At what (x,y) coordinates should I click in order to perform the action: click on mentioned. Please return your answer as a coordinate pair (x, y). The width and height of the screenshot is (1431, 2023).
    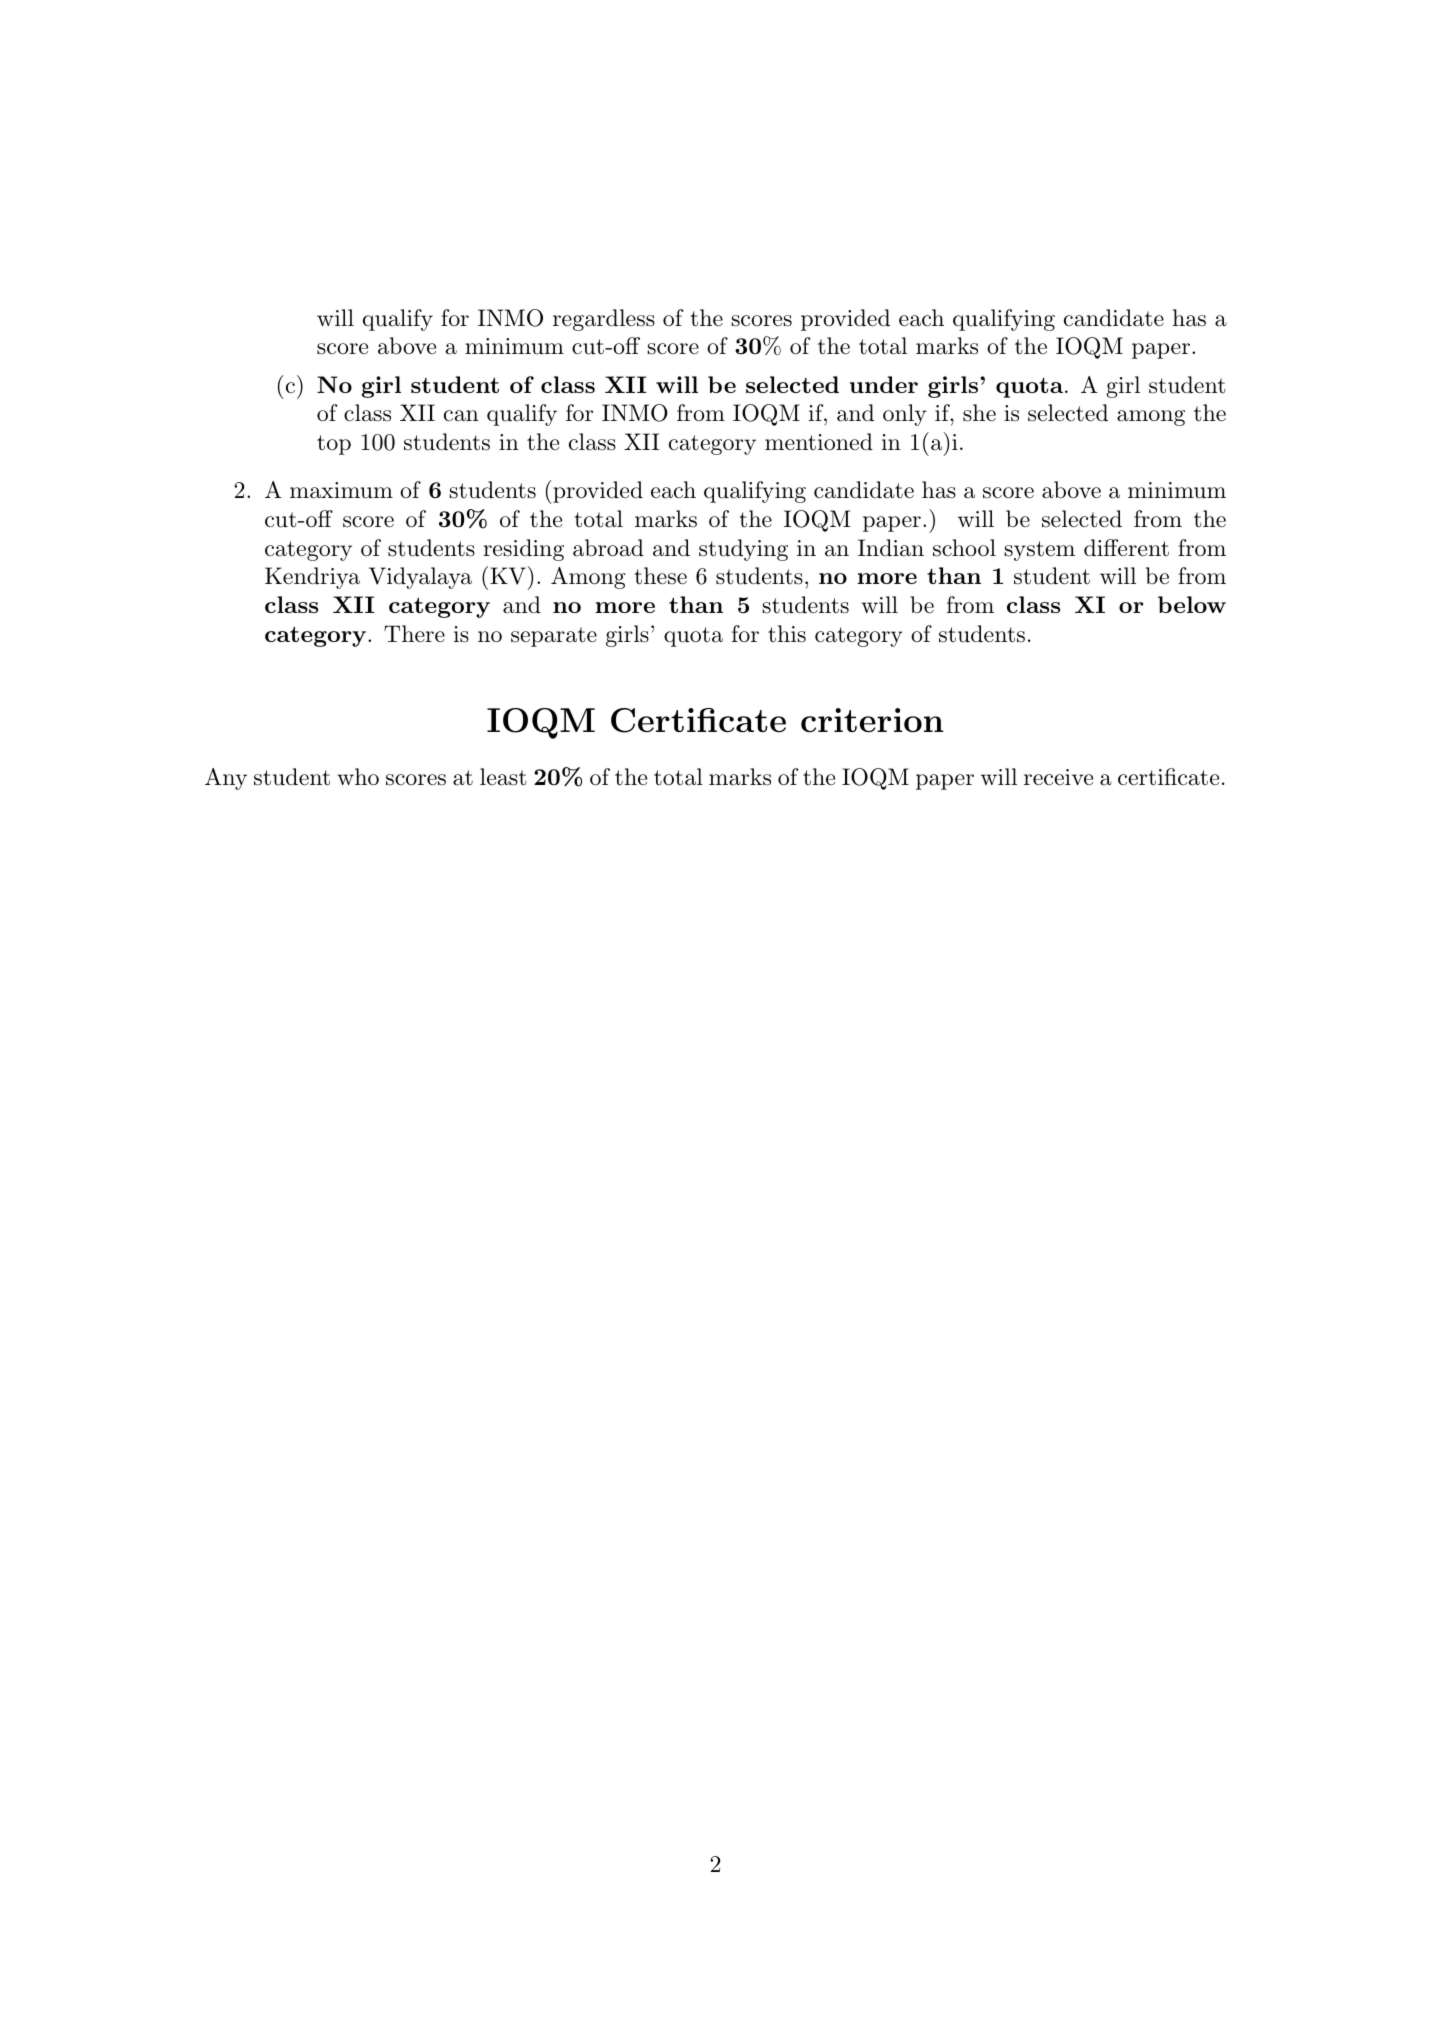
    Looking at the image, I should click on (819, 442).
